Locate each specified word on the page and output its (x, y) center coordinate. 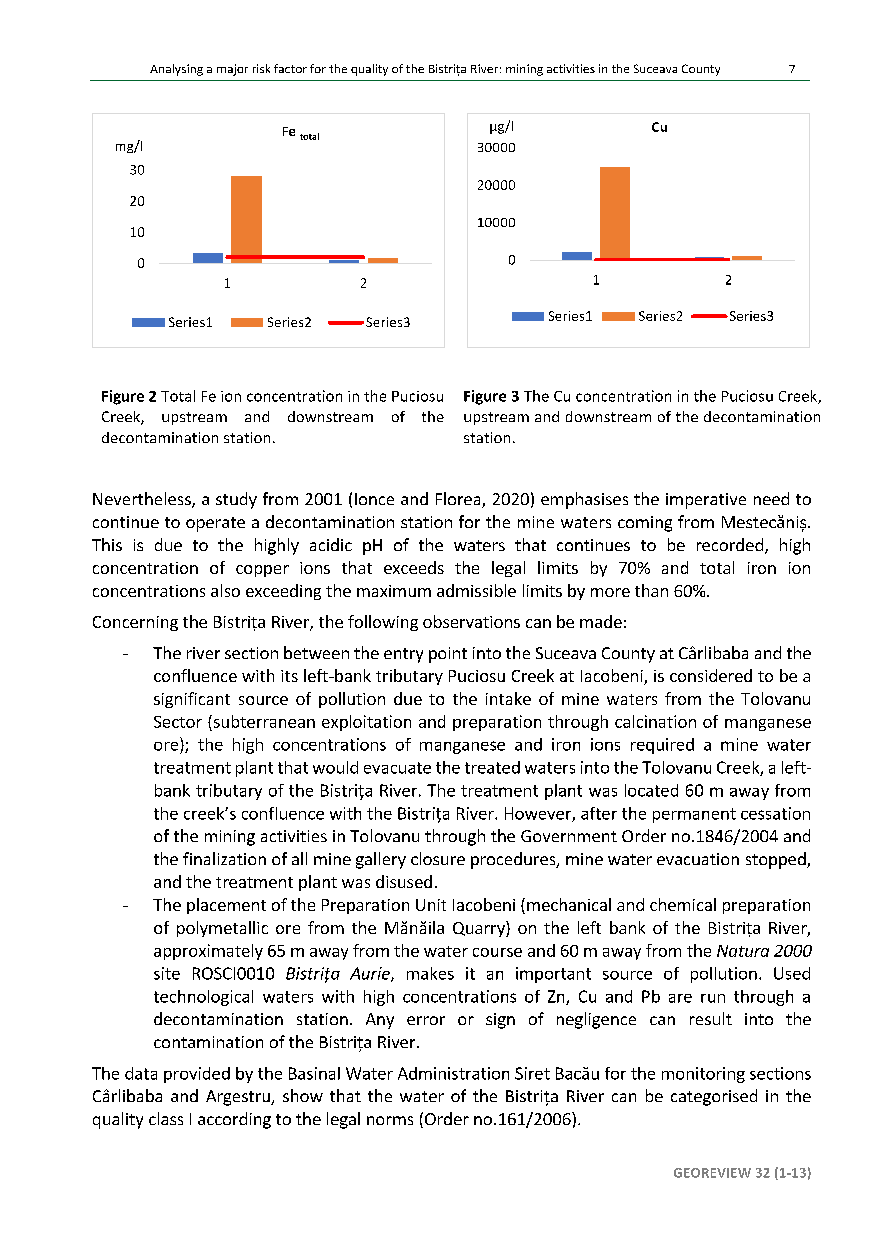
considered (711, 675)
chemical (683, 904)
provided (197, 1075)
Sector (178, 722)
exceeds (414, 567)
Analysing (176, 70)
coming (645, 524)
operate (215, 524)
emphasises (584, 500)
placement (226, 906)
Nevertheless (143, 500)
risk (261, 68)
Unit (431, 905)
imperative (706, 501)
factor (290, 68)
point (448, 655)
